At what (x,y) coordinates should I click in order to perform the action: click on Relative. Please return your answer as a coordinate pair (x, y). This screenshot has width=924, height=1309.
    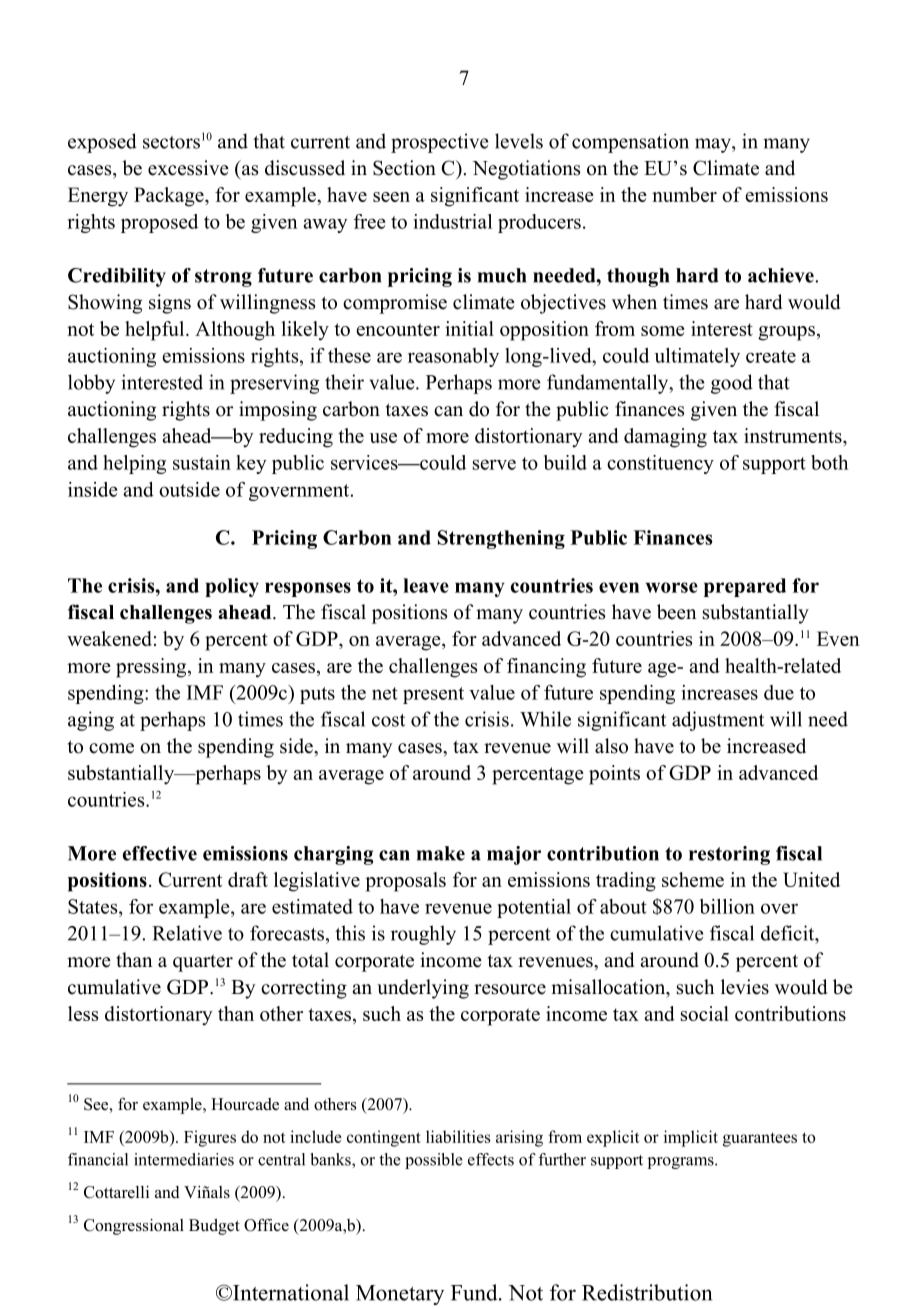
    Looking at the image, I should click on (187, 933).
